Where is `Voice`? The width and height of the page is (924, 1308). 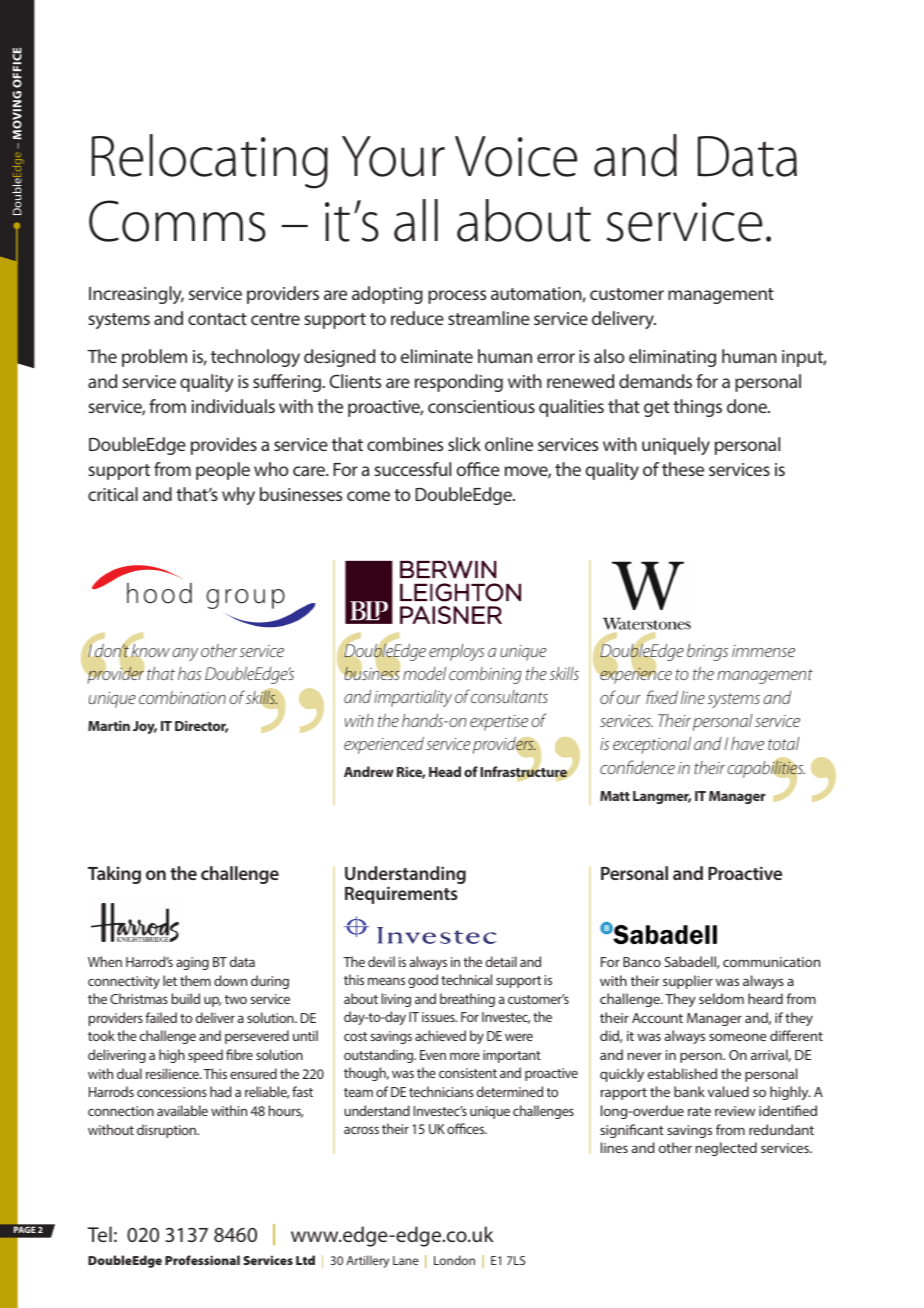 Voice is located at coordinates (516, 156).
